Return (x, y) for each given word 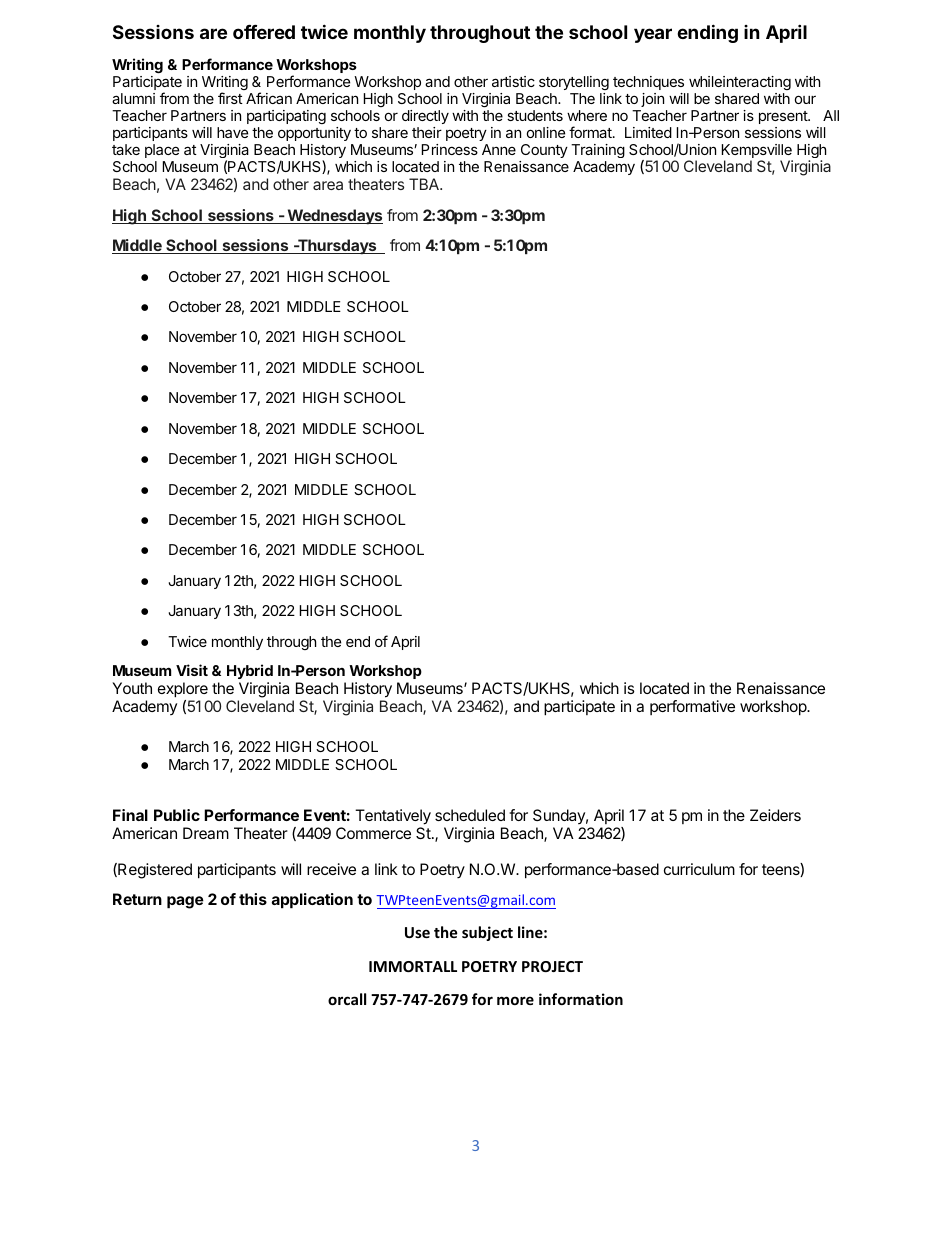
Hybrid (250, 671)
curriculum (699, 869)
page (185, 902)
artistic (513, 81)
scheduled (470, 815)
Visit (192, 670)
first (230, 98)
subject (487, 933)
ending (707, 33)
